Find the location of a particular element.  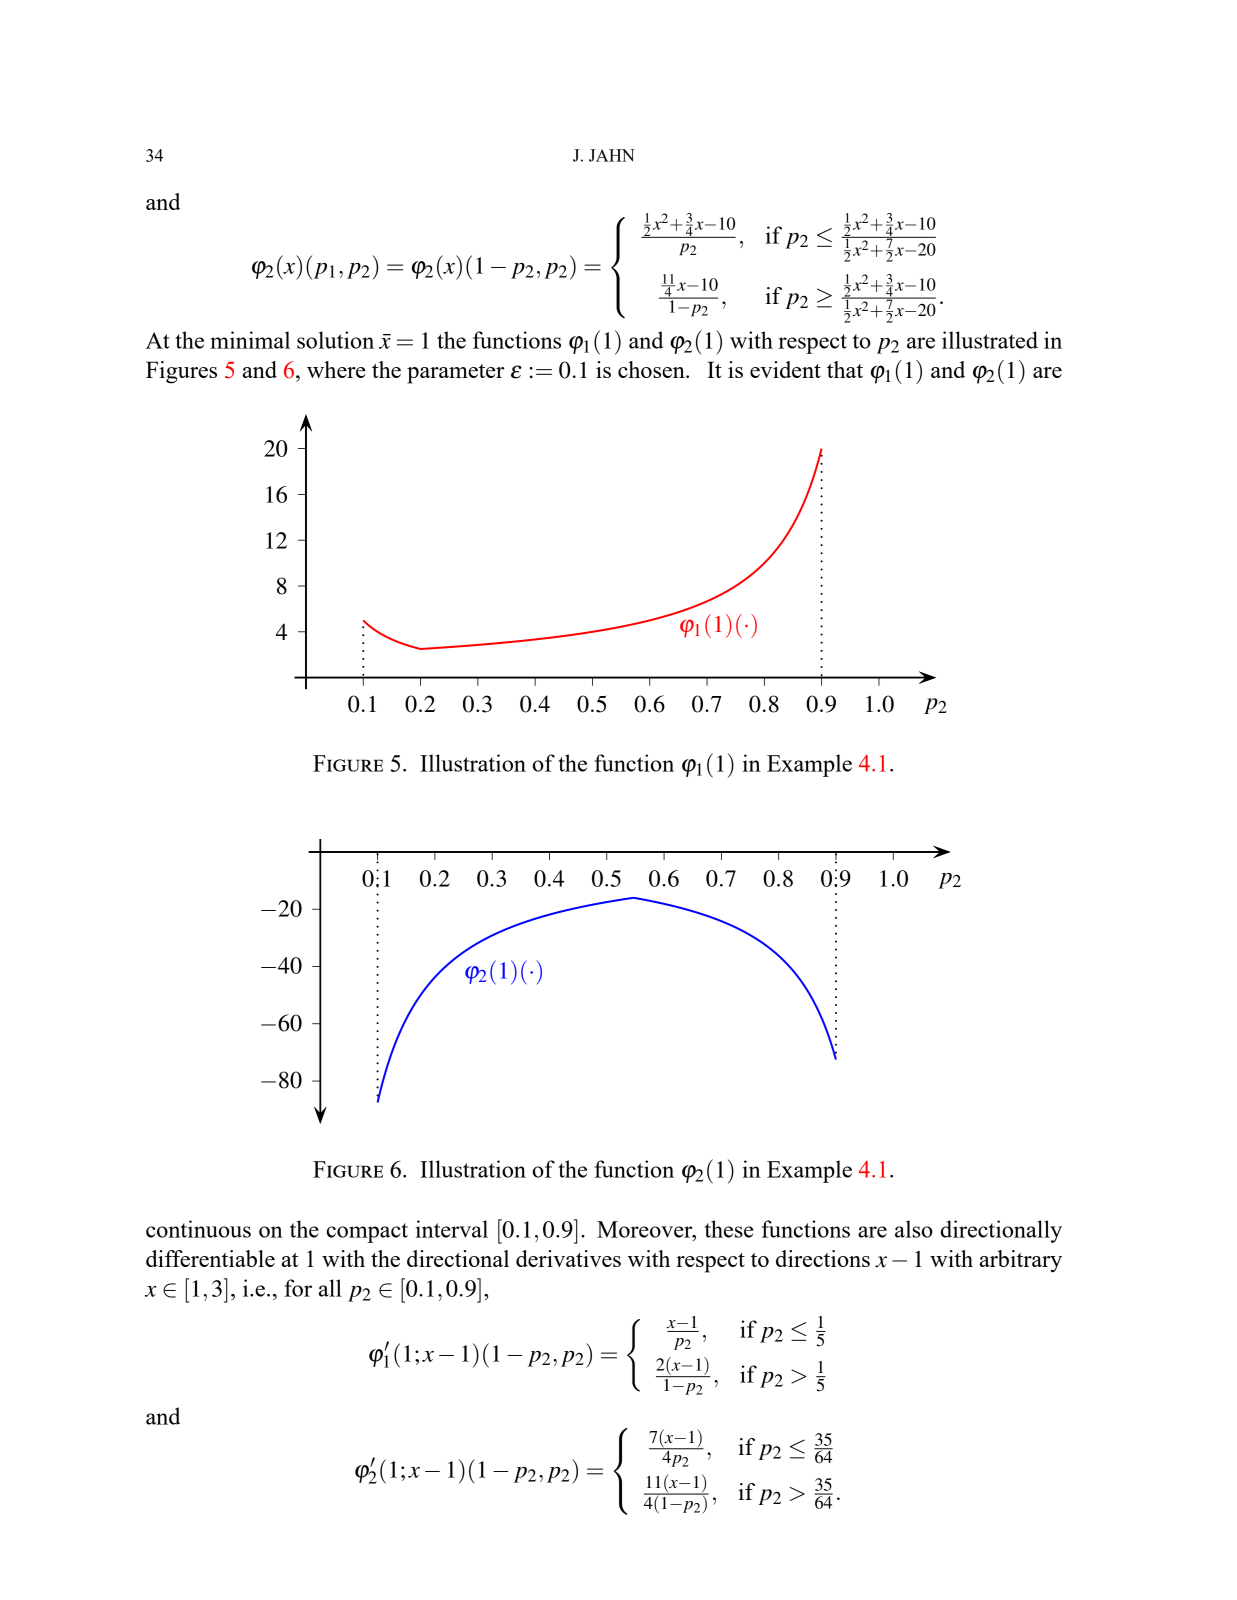

chosen is located at coordinates (652, 369).
